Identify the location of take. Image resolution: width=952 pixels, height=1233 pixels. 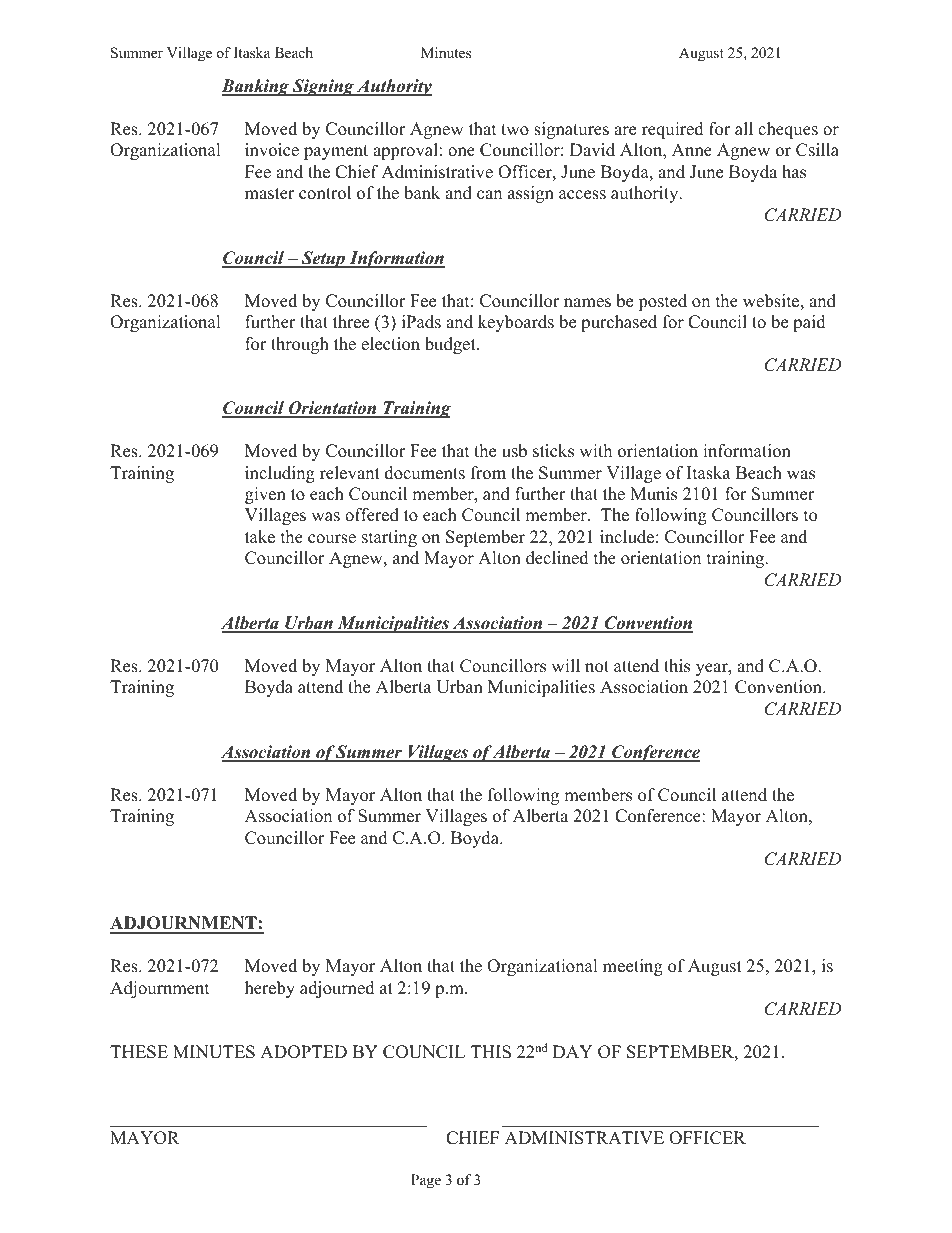
(260, 537).
